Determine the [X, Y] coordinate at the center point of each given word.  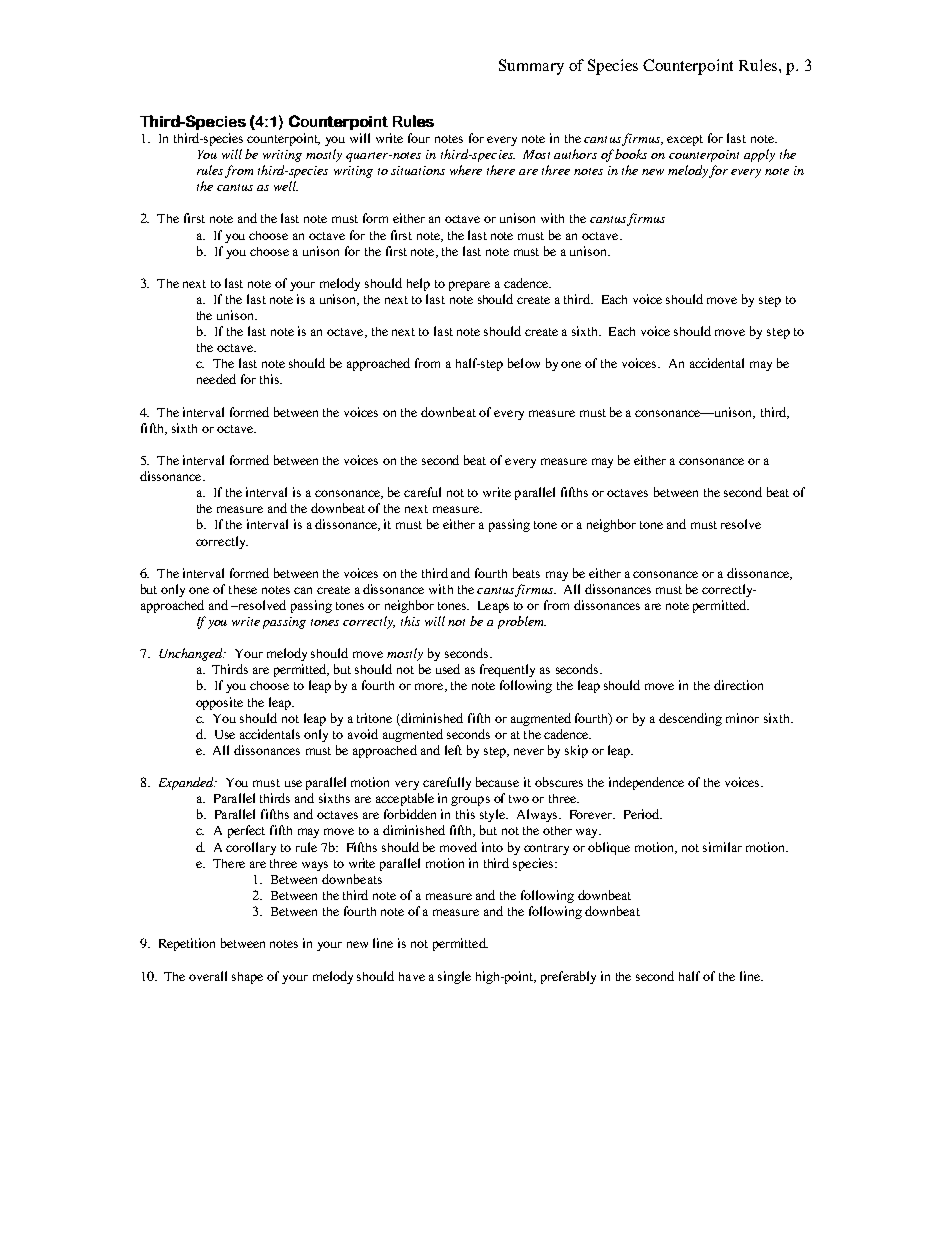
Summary [531, 67]
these [243, 589]
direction [738, 685]
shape [247, 978]
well [286, 186]
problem [522, 622]
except [685, 140]
